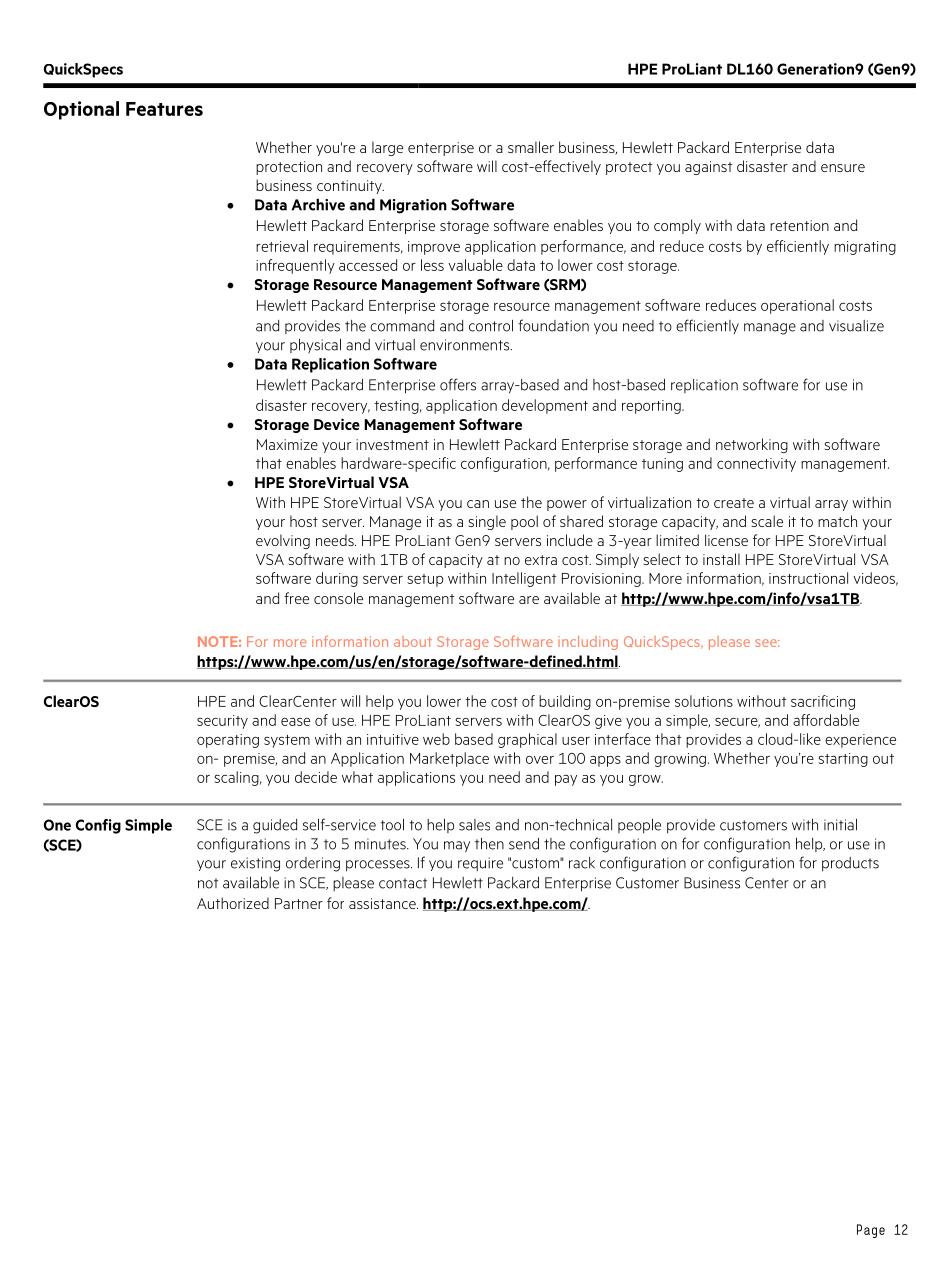 The height and width of the document is (1270, 952). I want to click on against, so click(709, 168).
